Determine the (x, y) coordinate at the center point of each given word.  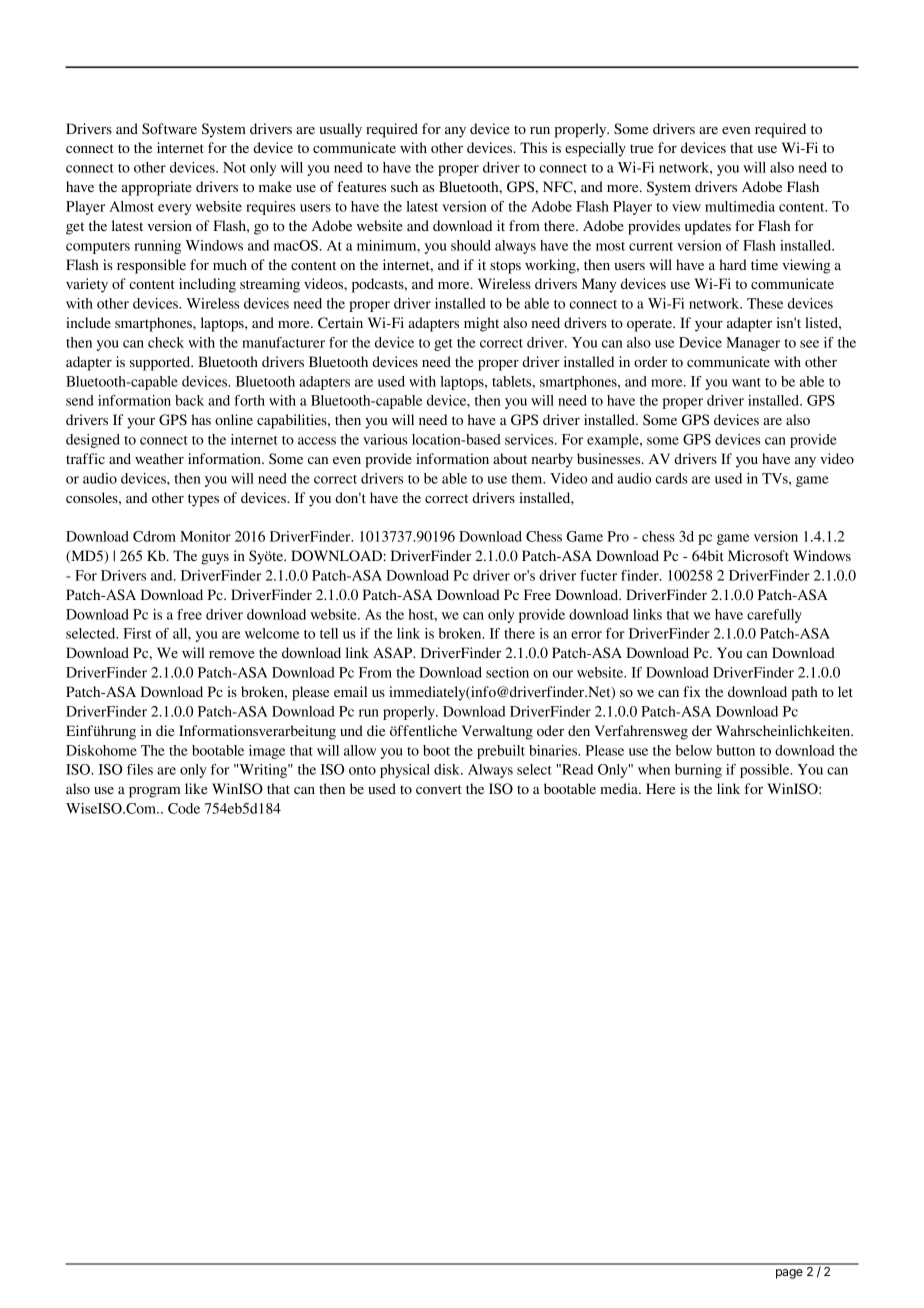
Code (184, 808)
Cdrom (154, 536)
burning (698, 771)
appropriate (156, 188)
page (789, 1274)
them (528, 478)
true (641, 148)
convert (439, 789)
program (154, 792)
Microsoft (758, 555)
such (404, 186)
